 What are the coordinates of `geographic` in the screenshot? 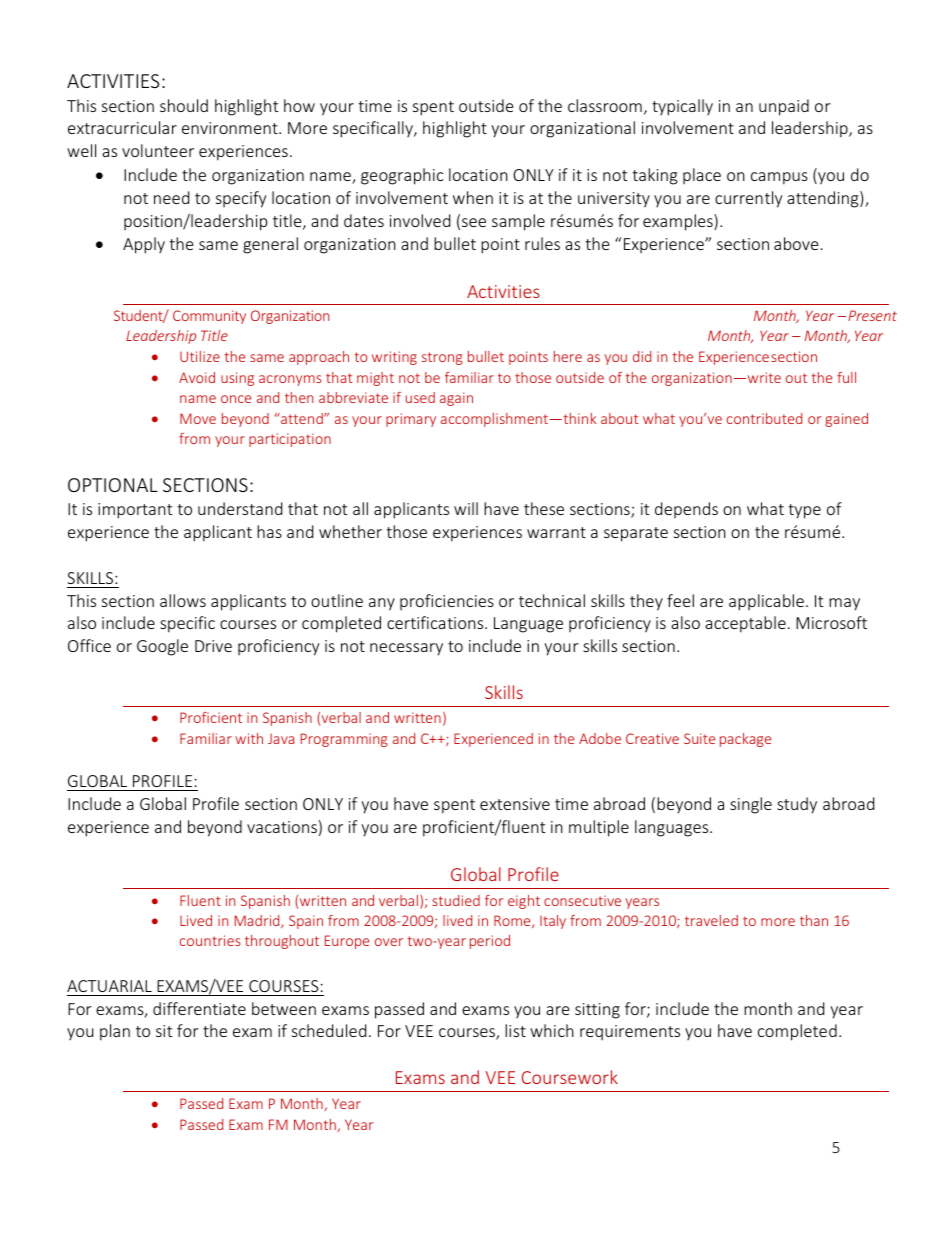 It's located at (402, 176).
